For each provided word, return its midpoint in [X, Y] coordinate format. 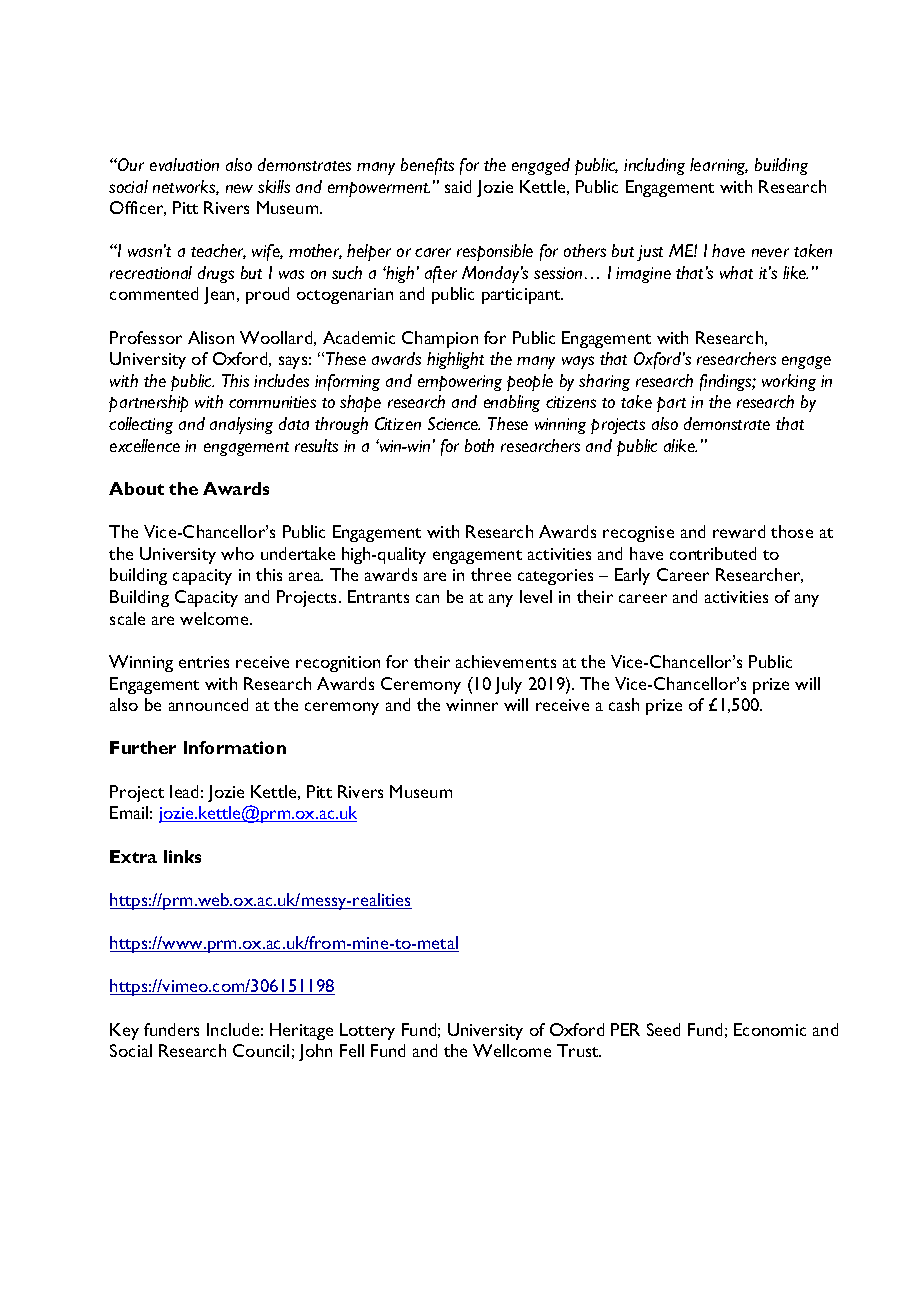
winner [472, 705]
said [458, 186]
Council [261, 1050]
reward [739, 531]
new [239, 188]
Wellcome [512, 1050]
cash [624, 704]
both [479, 445]
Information [235, 747]
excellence [145, 445]
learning [719, 166]
